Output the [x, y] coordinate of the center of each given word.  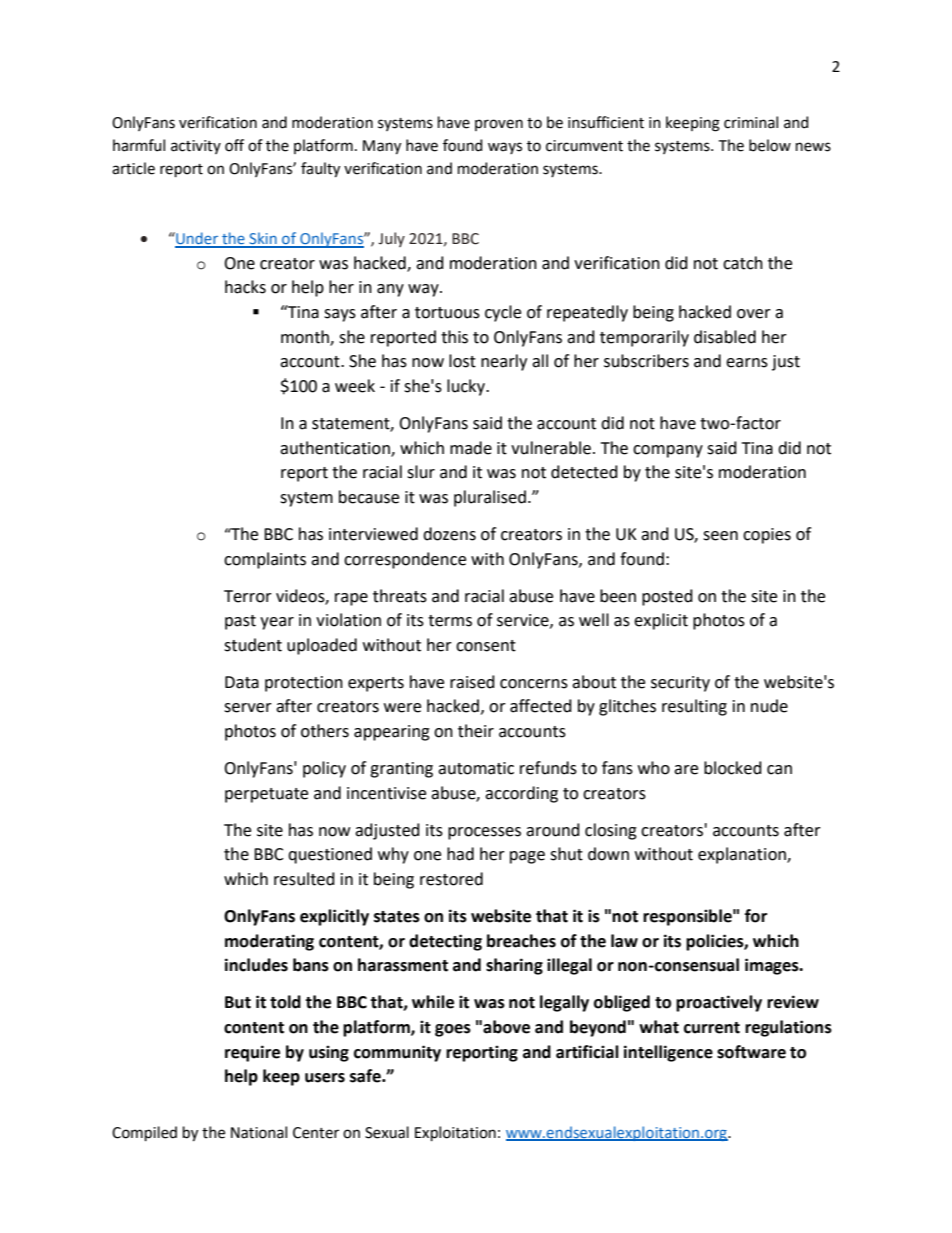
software [751, 1052]
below [770, 145]
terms [450, 621]
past [240, 622]
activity [196, 147]
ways [505, 148]
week [355, 386]
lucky [467, 387]
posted [667, 597]
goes [453, 1030]
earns [747, 363]
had [460, 854]
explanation [743, 855]
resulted [304, 879]
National [259, 1132]
